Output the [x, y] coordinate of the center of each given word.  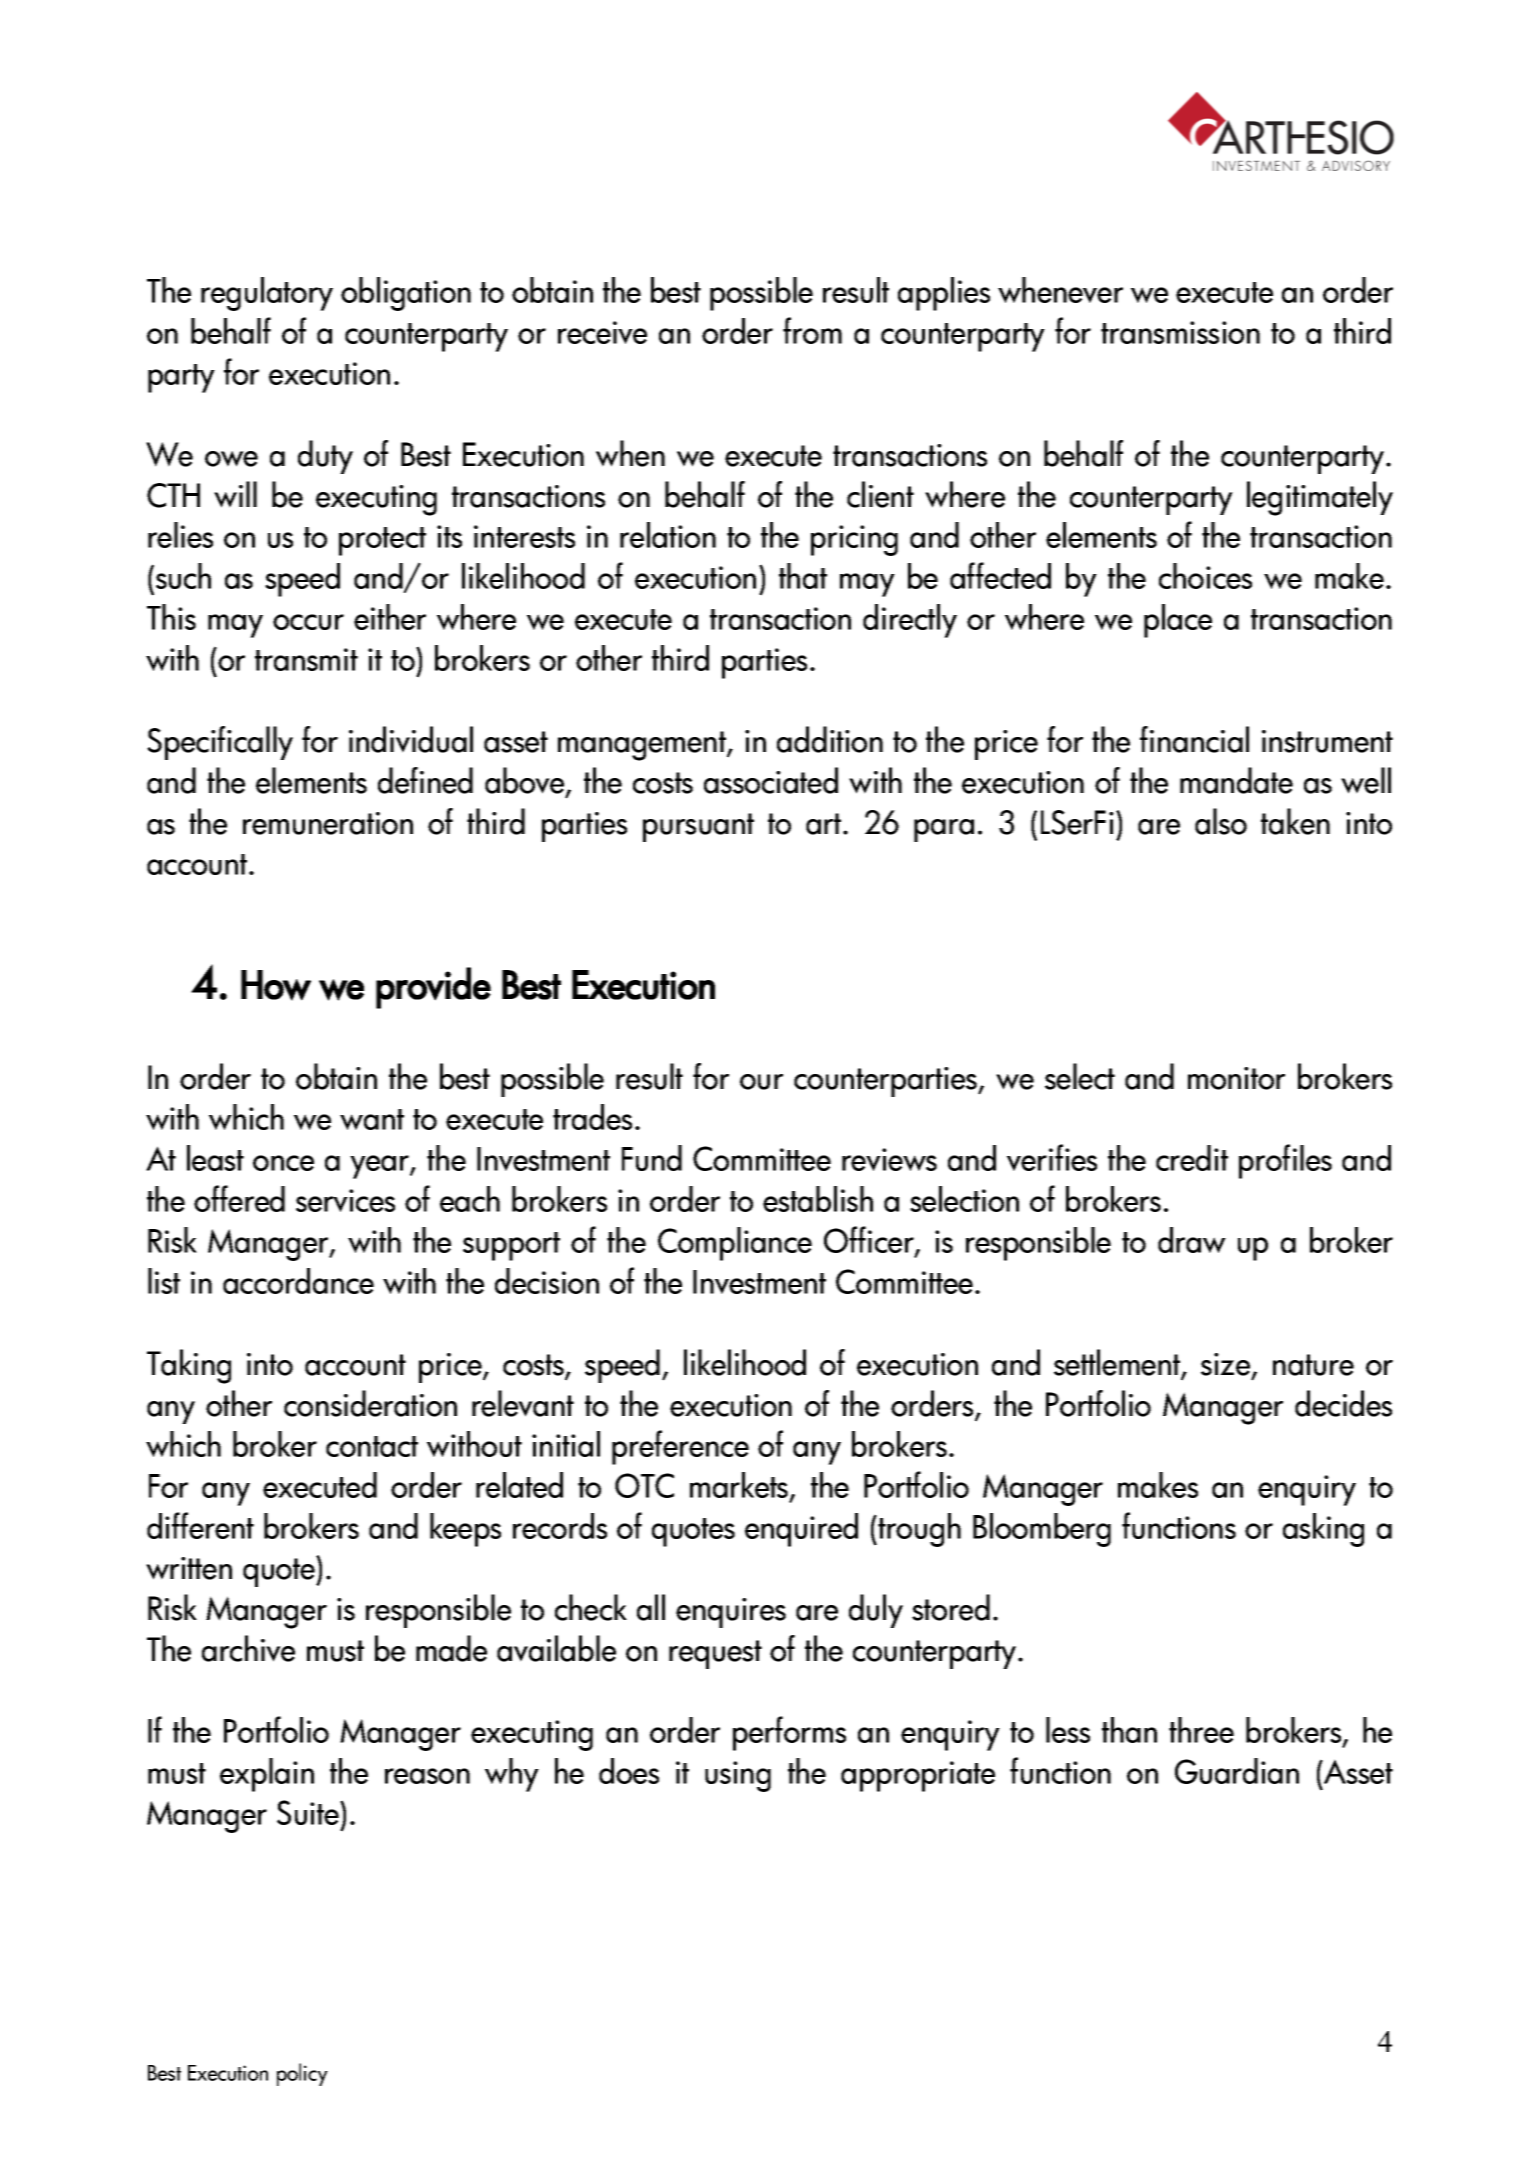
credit [1192, 1158]
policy [302, 2074]
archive [248, 1648]
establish [818, 1199]
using [738, 1776]
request [715, 1654]
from [812, 330]
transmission [1180, 332]
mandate [1236, 780]
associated [771, 780]
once [283, 1163]
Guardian [1237, 1771]
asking [1323, 1530]
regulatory [267, 294]
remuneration [328, 823]
